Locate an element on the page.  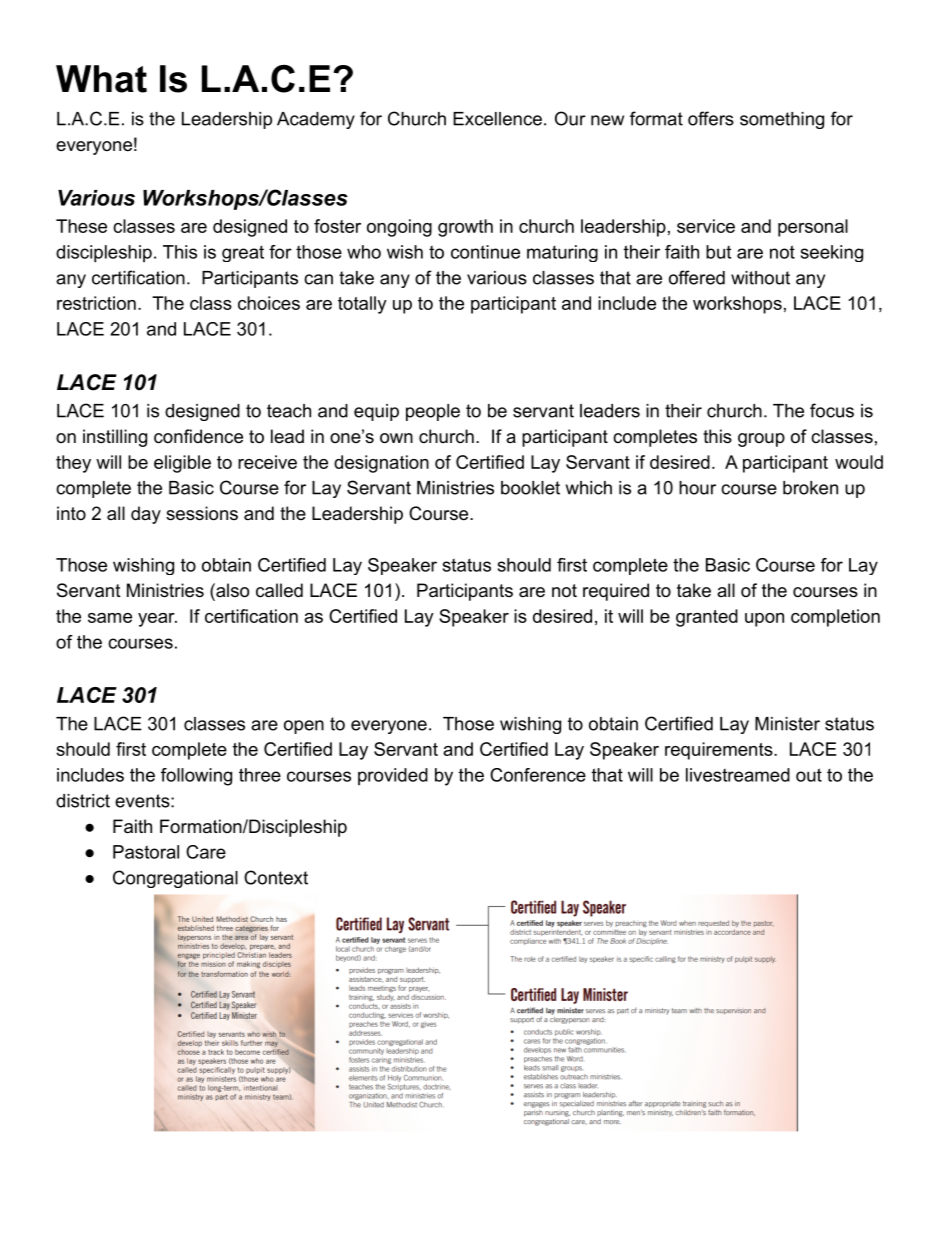
restriction is located at coordinates (96, 303).
